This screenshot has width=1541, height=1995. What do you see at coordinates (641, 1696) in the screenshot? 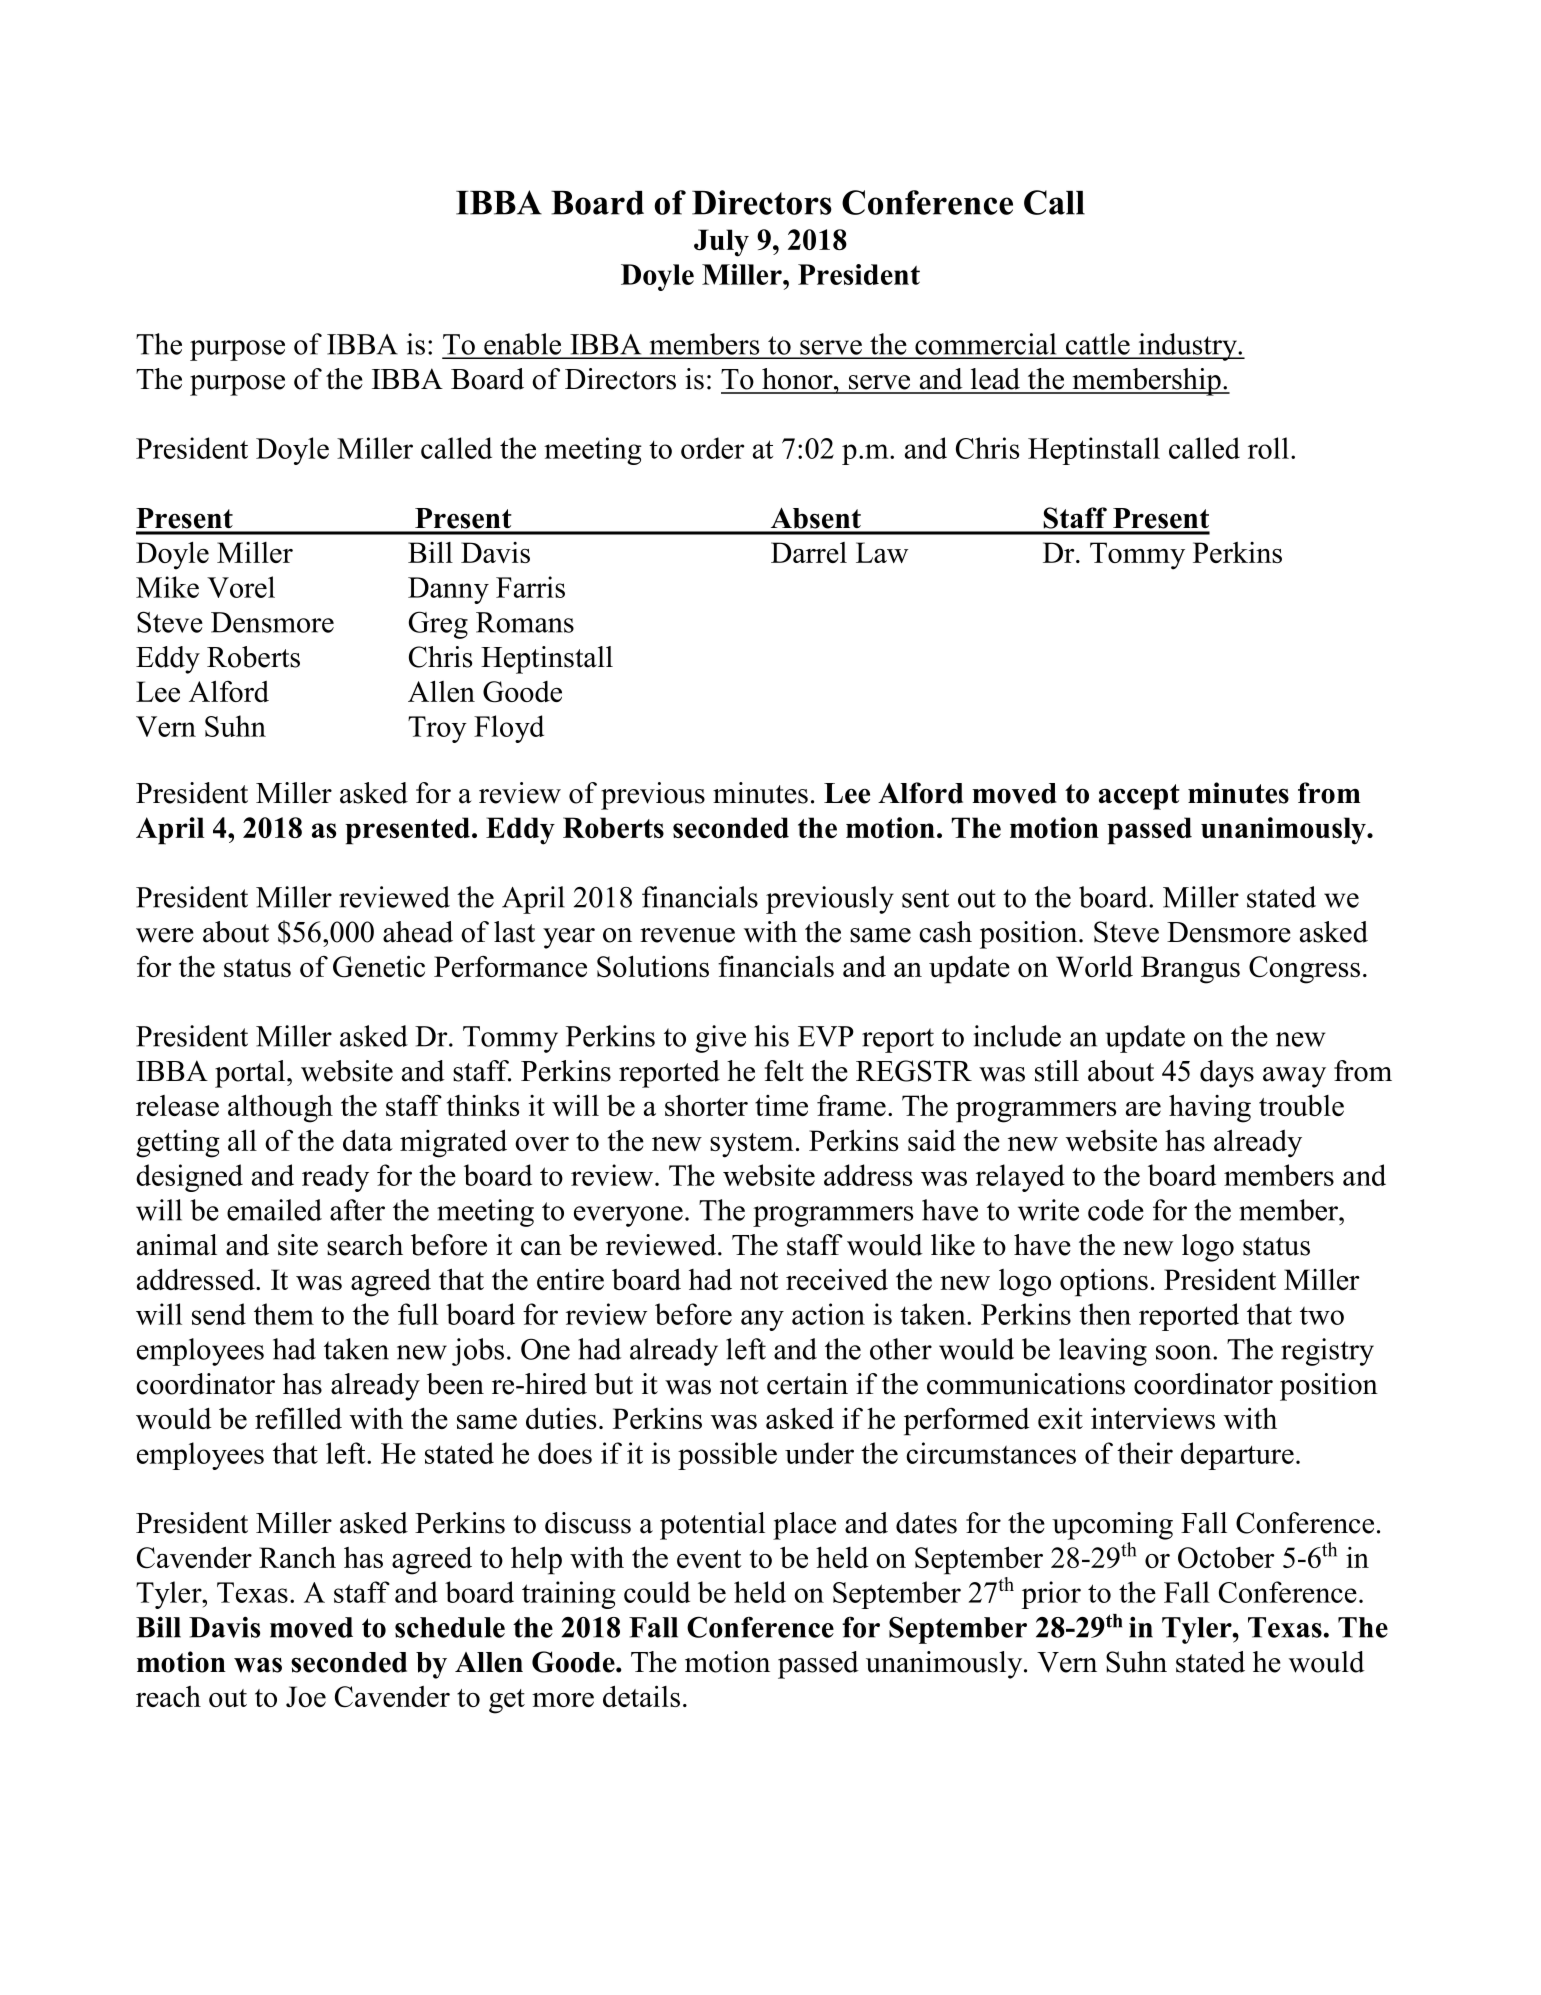
I see `details` at bounding box center [641, 1696].
